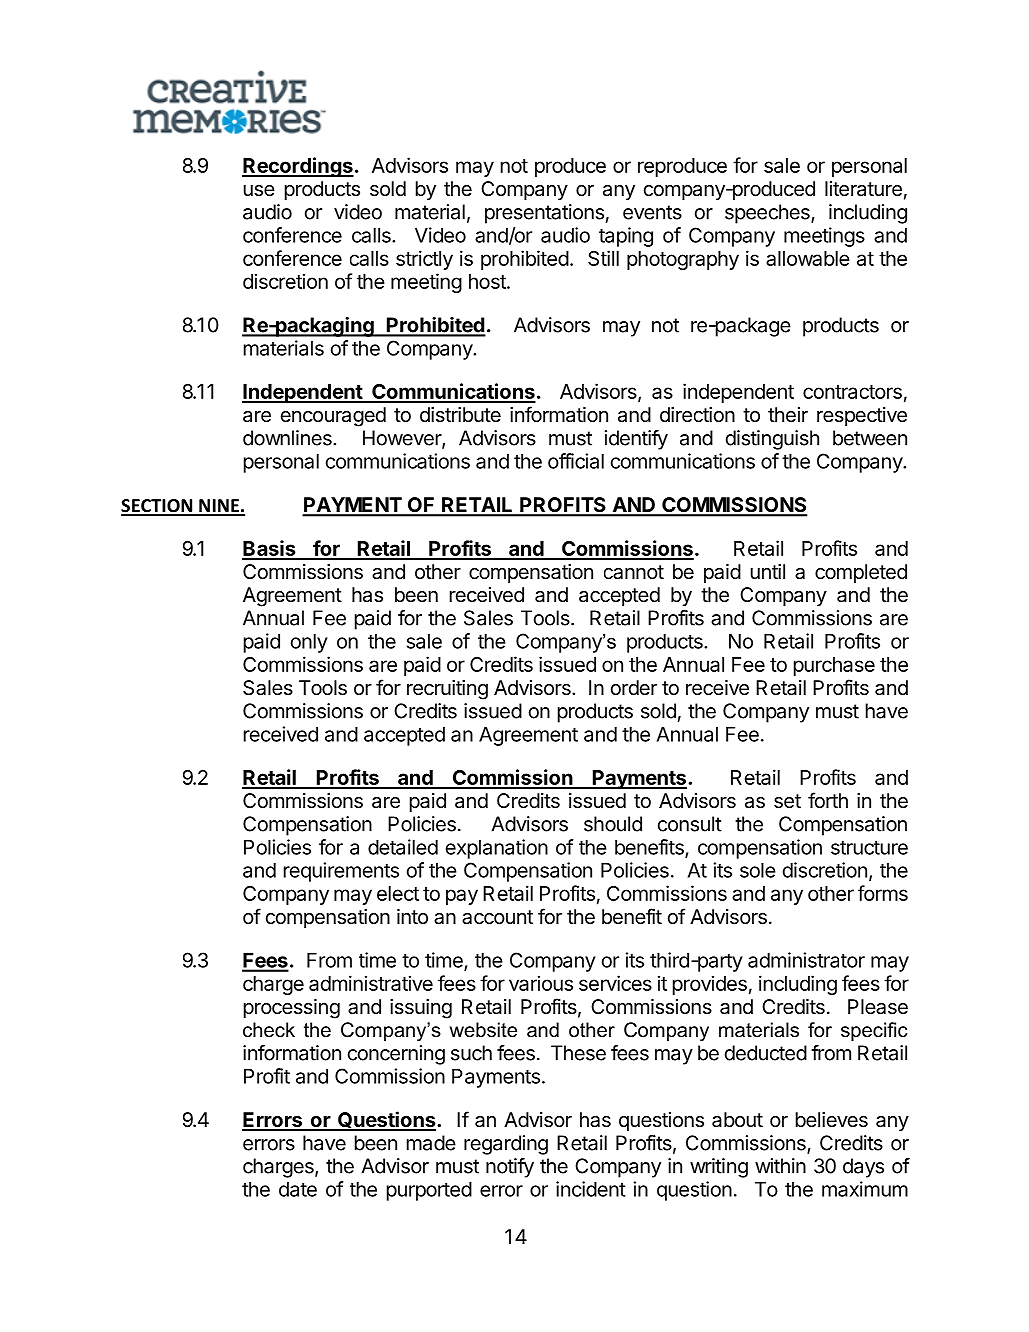 The image size is (1029, 1332). Describe the element at coordinates (309, 643) in the screenshot. I see `only` at that location.
